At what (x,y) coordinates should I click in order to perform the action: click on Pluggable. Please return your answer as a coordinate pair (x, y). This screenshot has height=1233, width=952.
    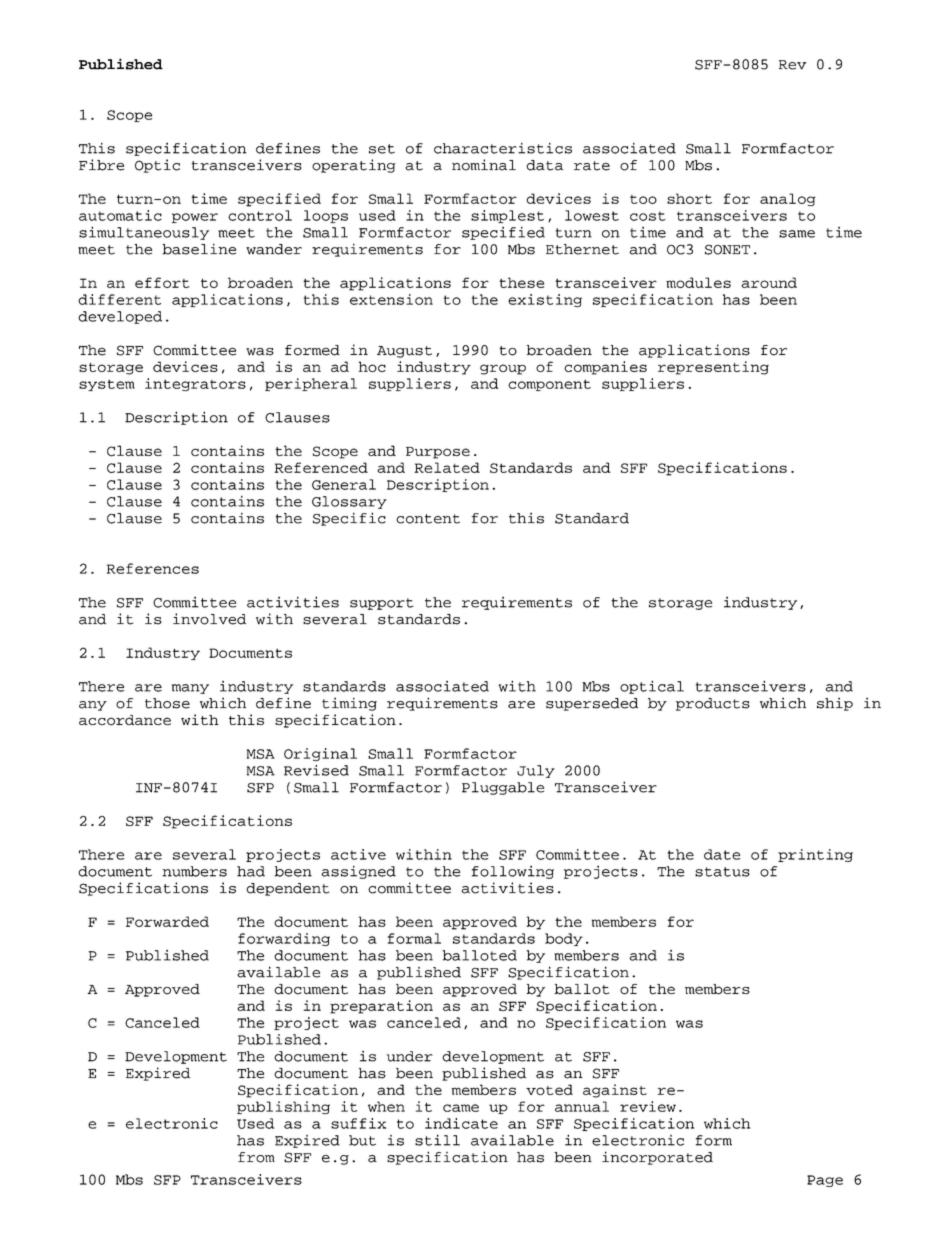
    Looking at the image, I should click on (503, 788).
